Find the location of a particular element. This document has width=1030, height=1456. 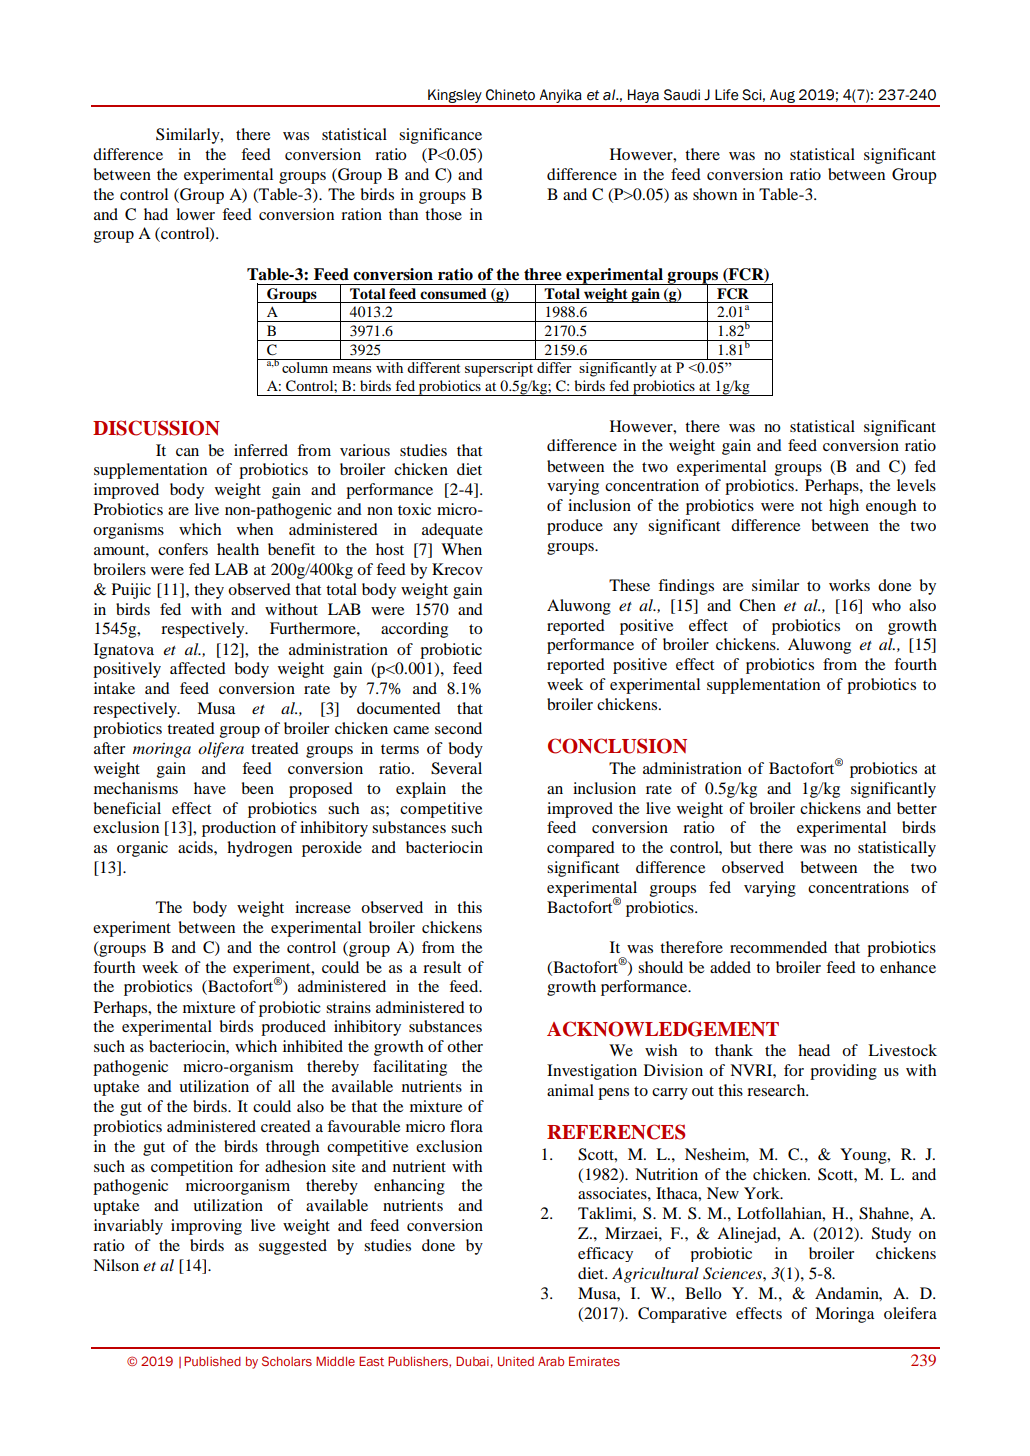

inhibited is located at coordinates (313, 1046).
